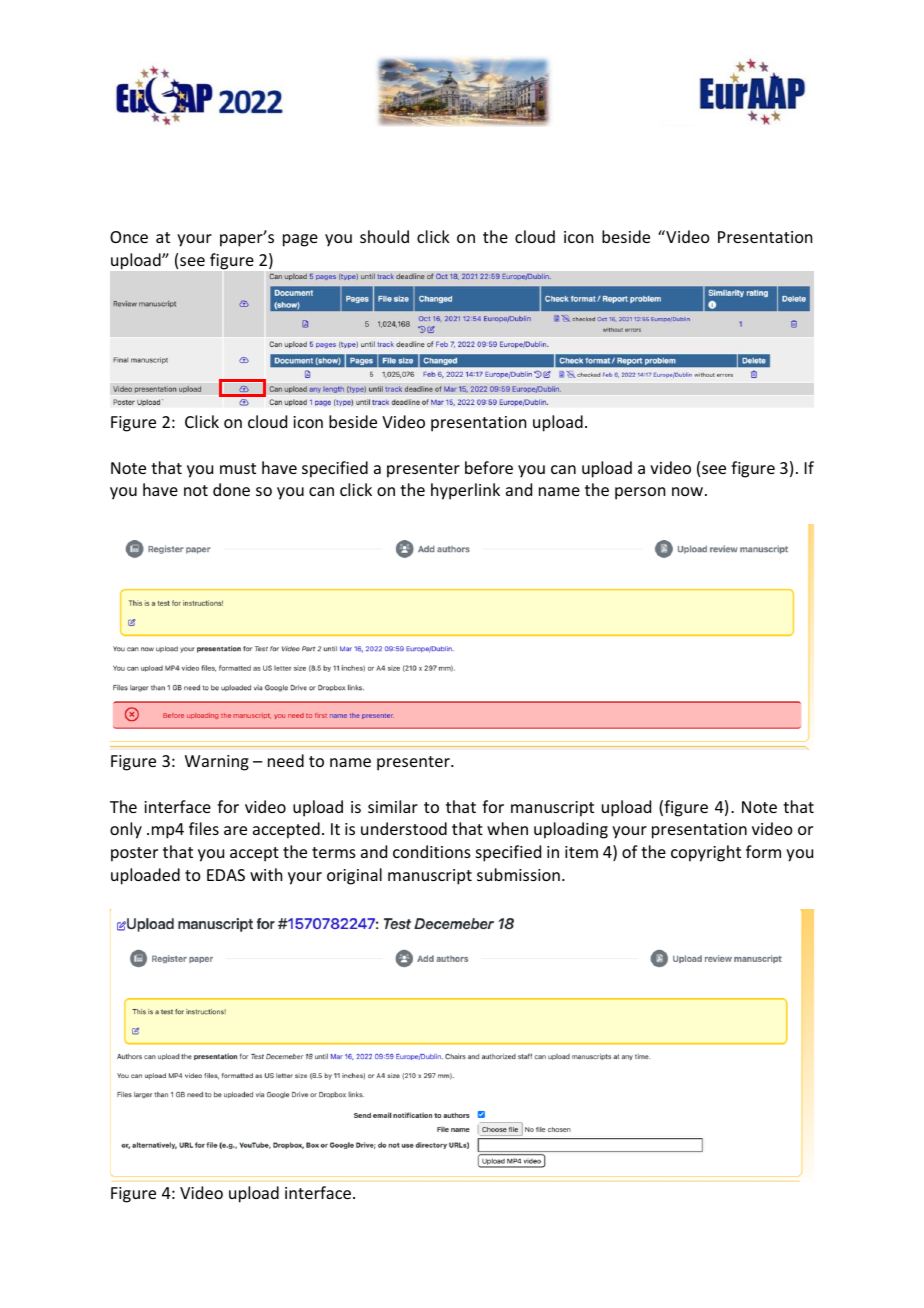 The width and height of the screenshot is (924, 1308). I want to click on are, so click(235, 830).
